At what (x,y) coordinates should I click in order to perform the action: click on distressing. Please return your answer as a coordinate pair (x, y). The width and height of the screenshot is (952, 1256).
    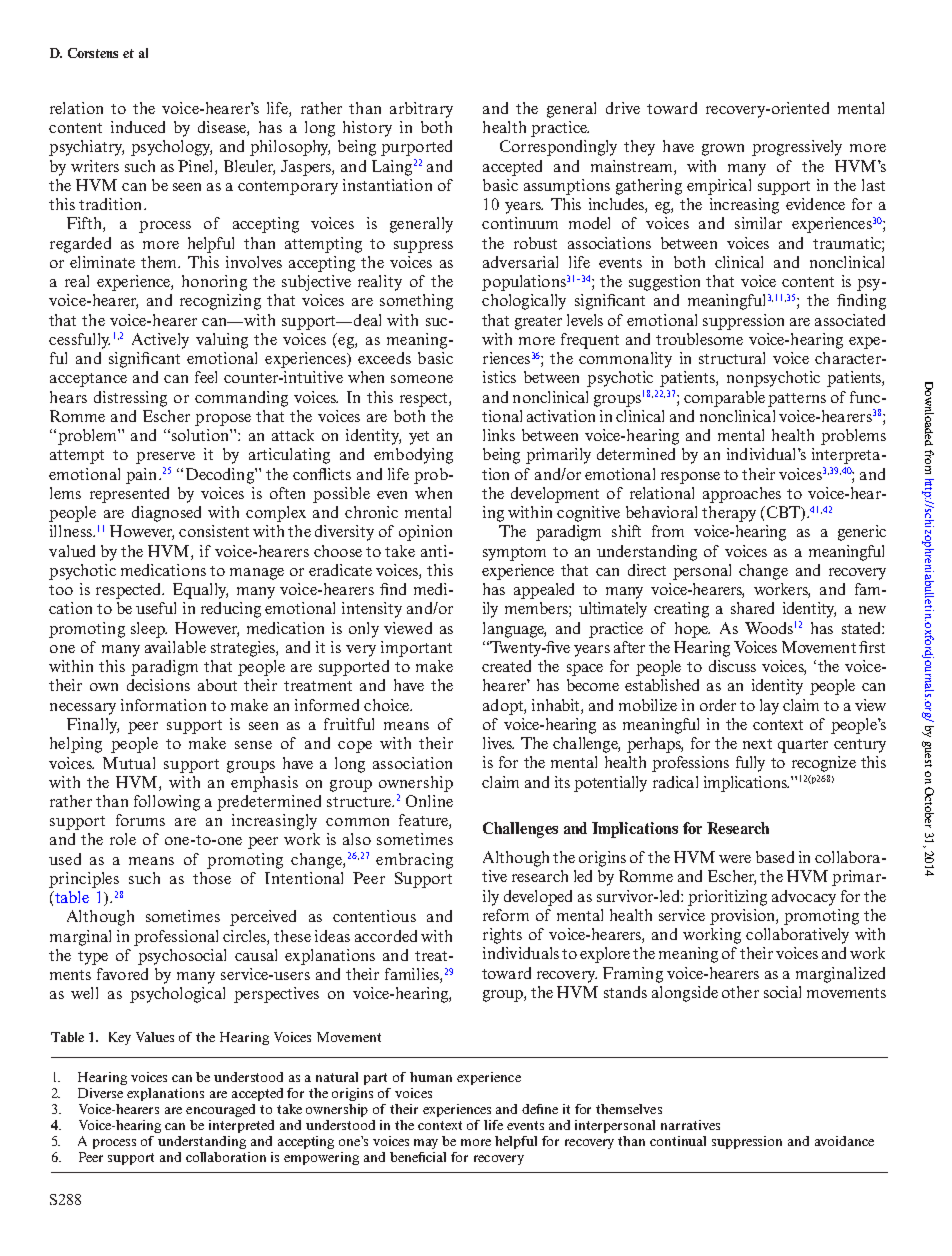
    Looking at the image, I should click on (130, 399).
